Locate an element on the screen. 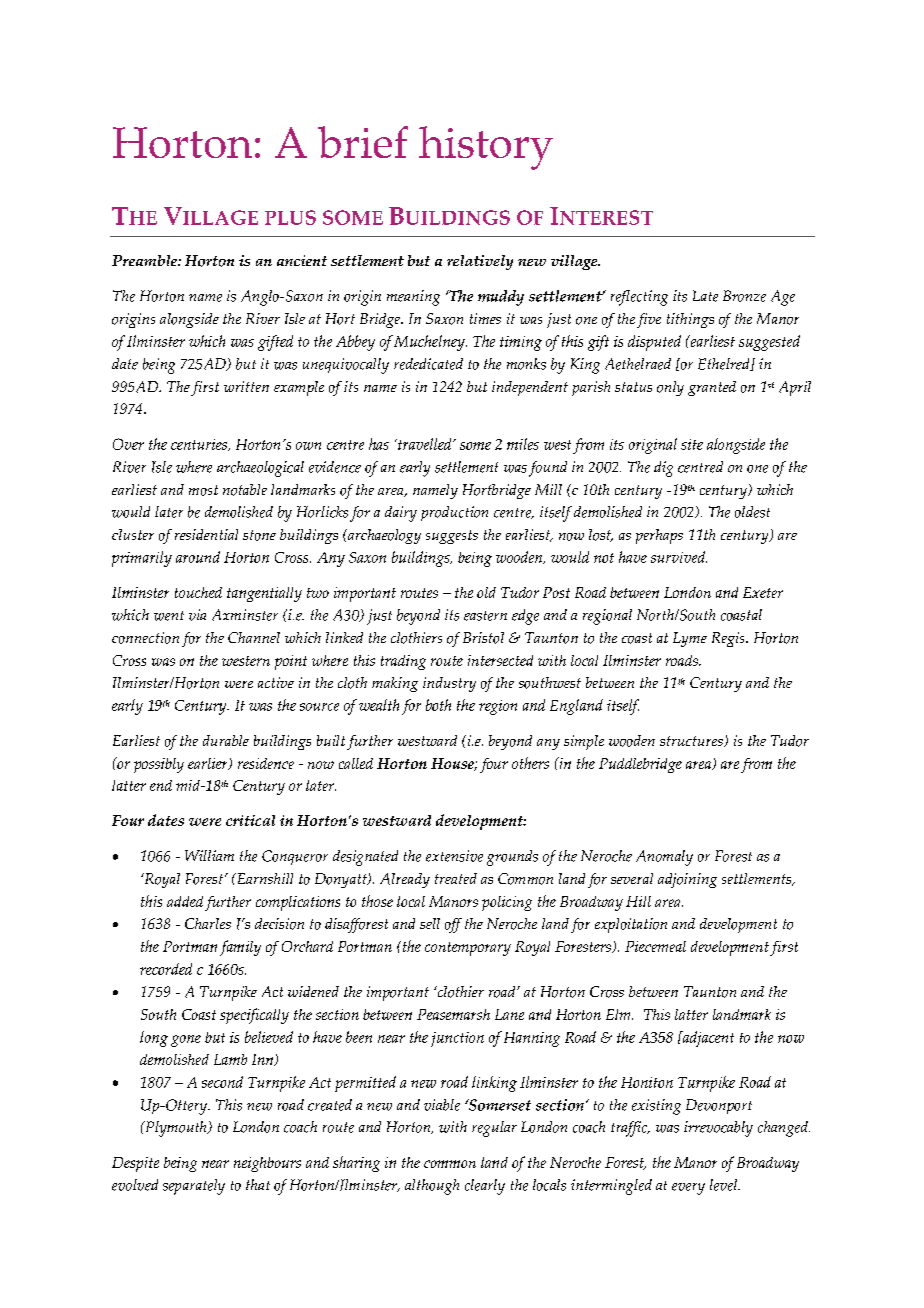  adjoining is located at coordinates (687, 880).
